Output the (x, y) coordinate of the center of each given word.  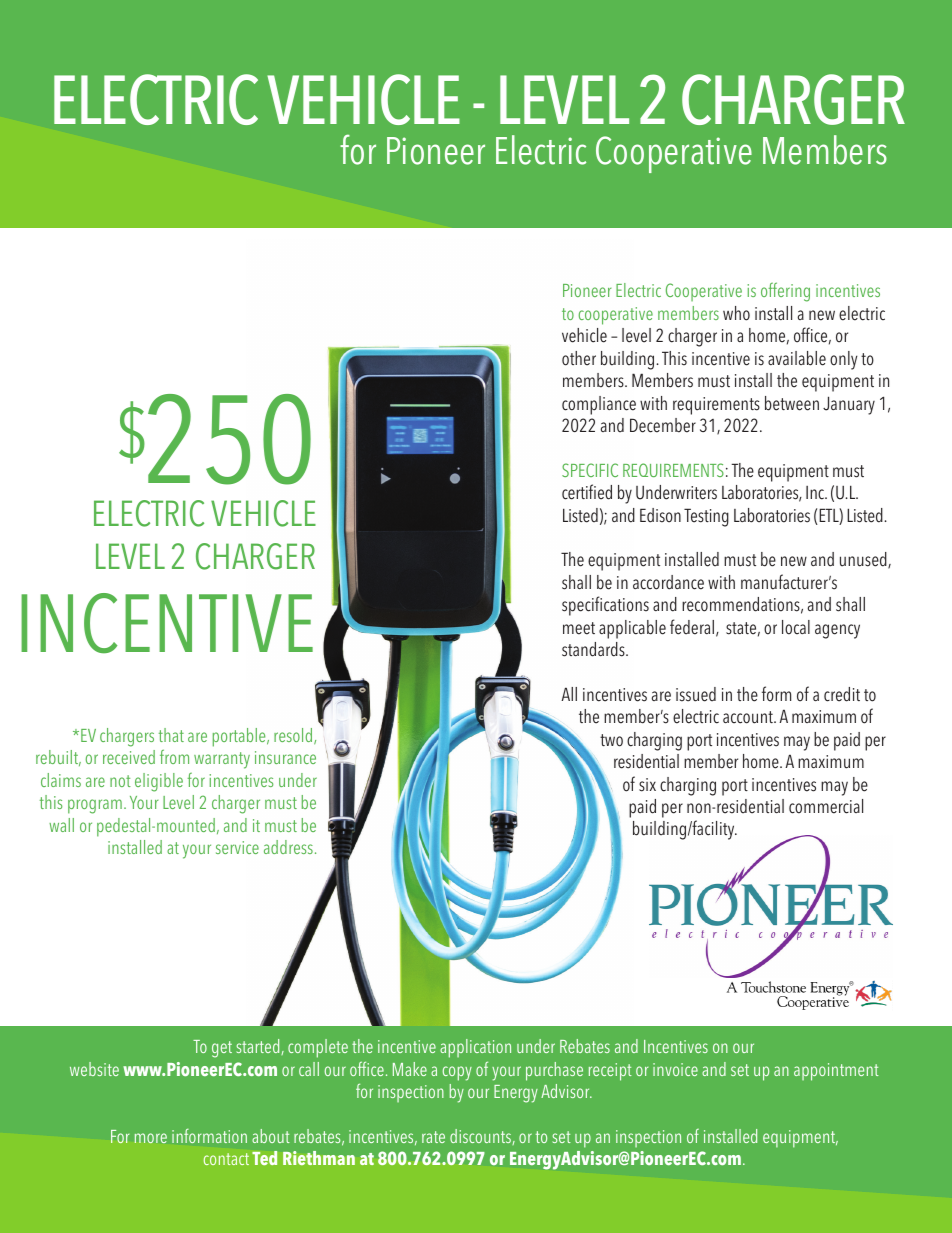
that (171, 735)
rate (433, 1137)
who (736, 313)
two (611, 740)
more (151, 1138)
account (749, 717)
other (579, 358)
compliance (599, 405)
